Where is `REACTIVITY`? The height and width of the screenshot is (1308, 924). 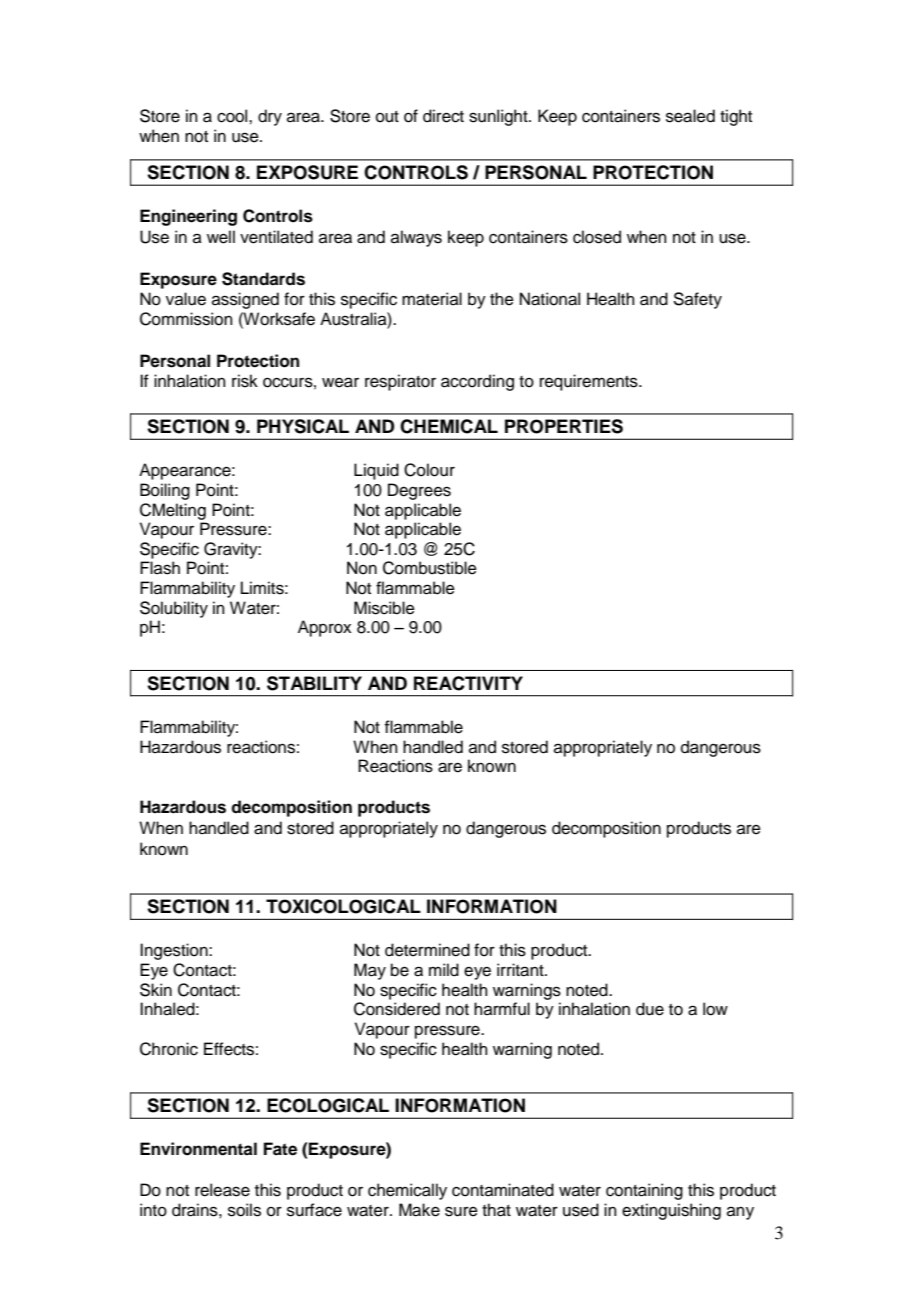
REACTIVITY is located at coordinates (468, 683).
